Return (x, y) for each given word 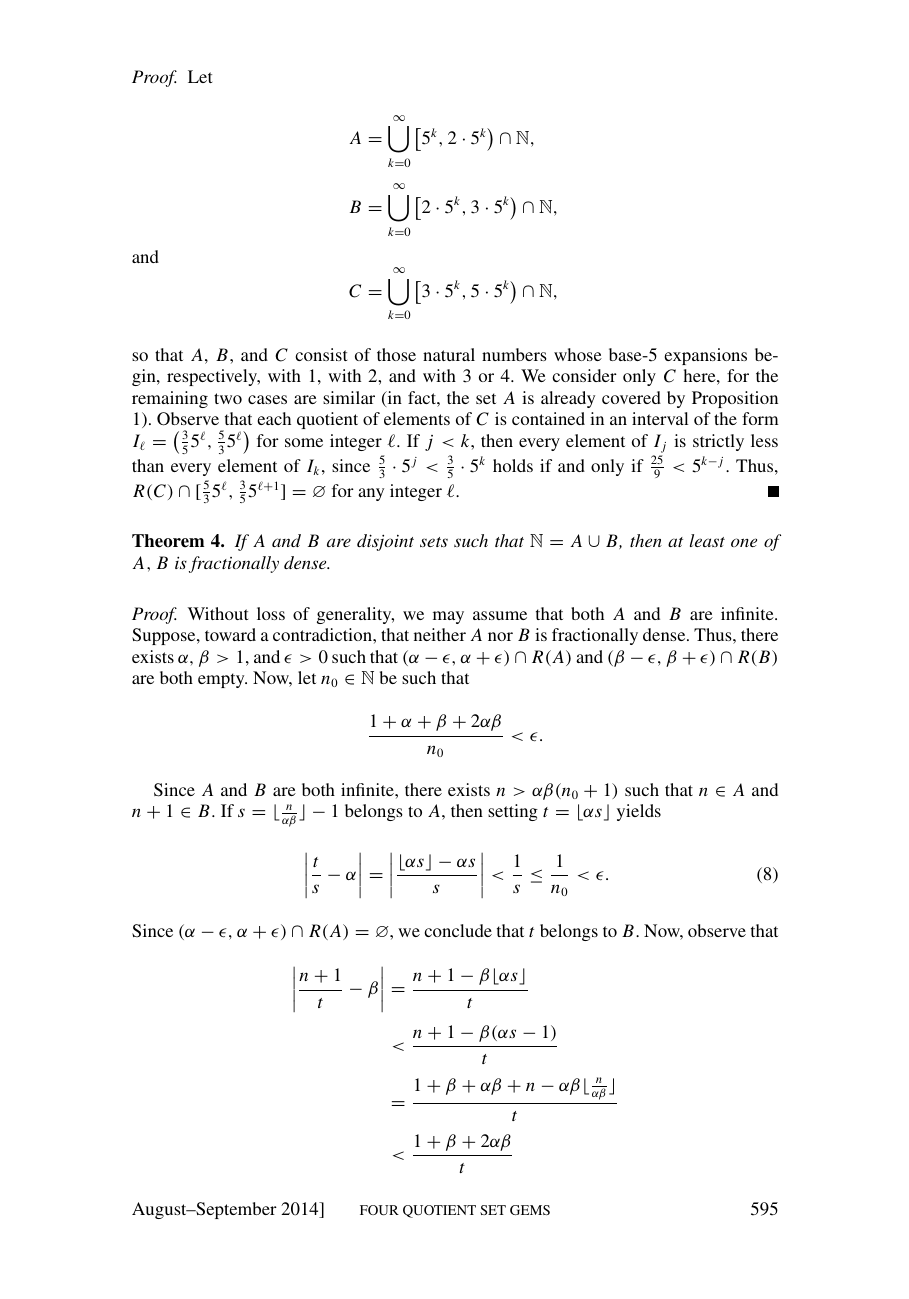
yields (639, 812)
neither (440, 634)
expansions (705, 356)
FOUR (379, 1210)
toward (230, 634)
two (228, 398)
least (707, 540)
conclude (458, 930)
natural (449, 354)
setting (513, 812)
